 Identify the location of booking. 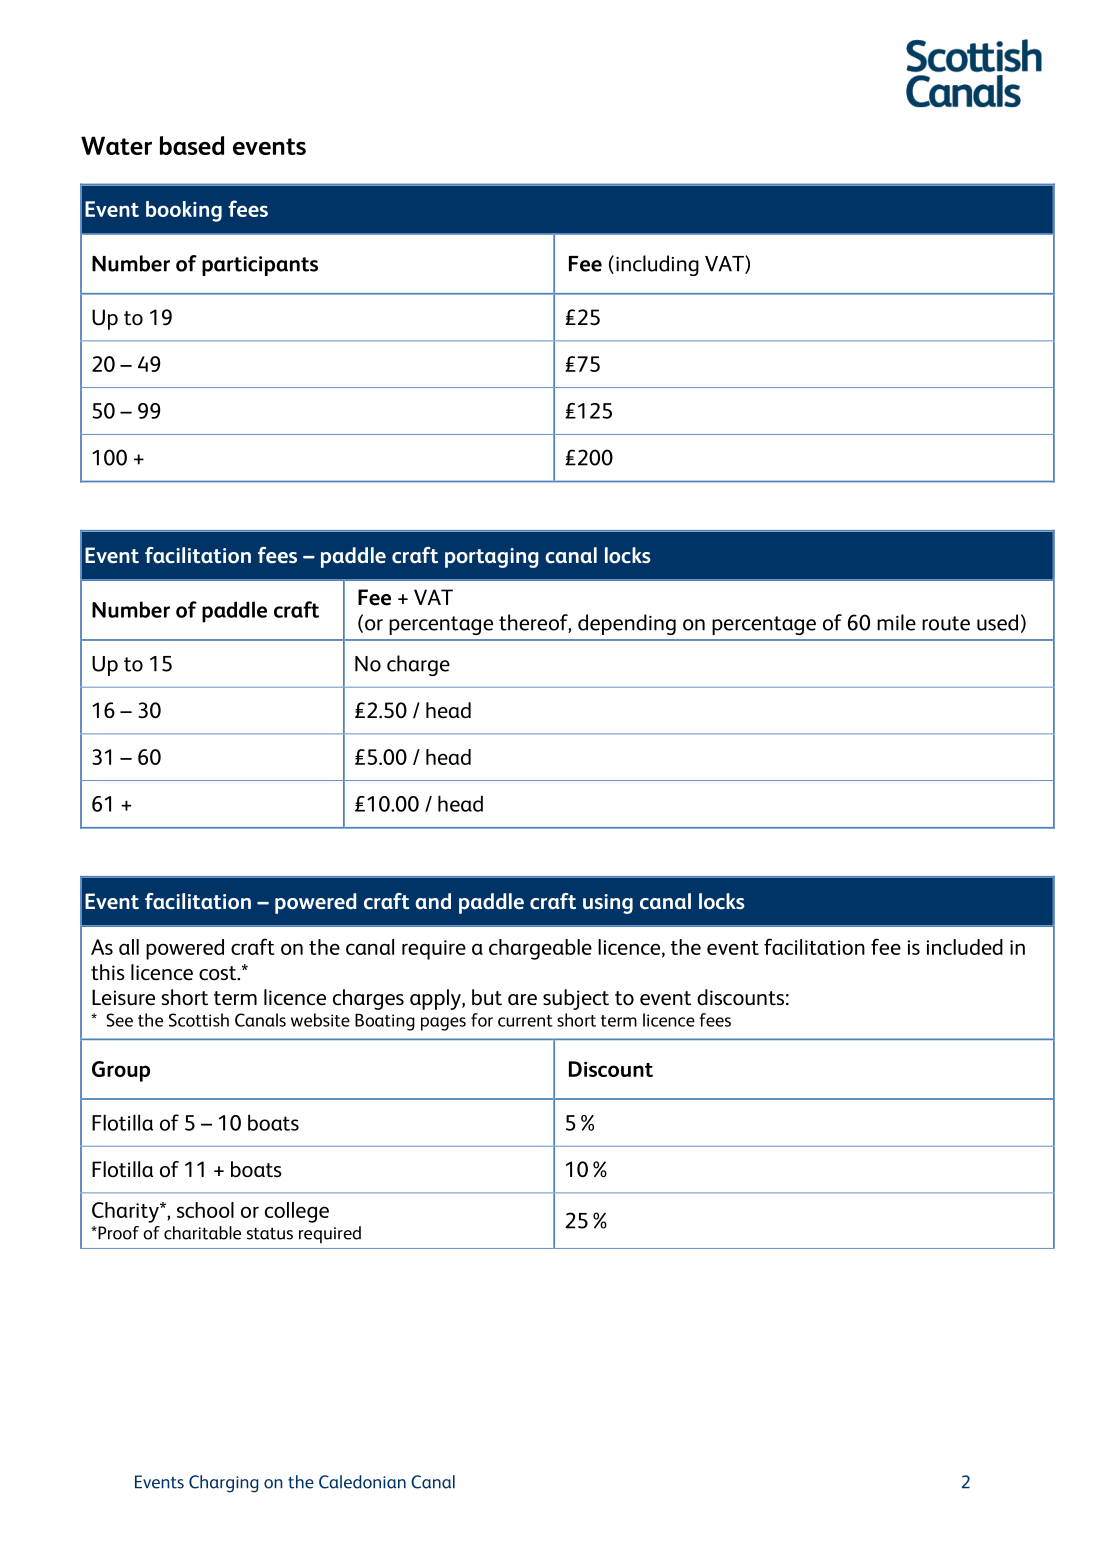
(184, 211).
